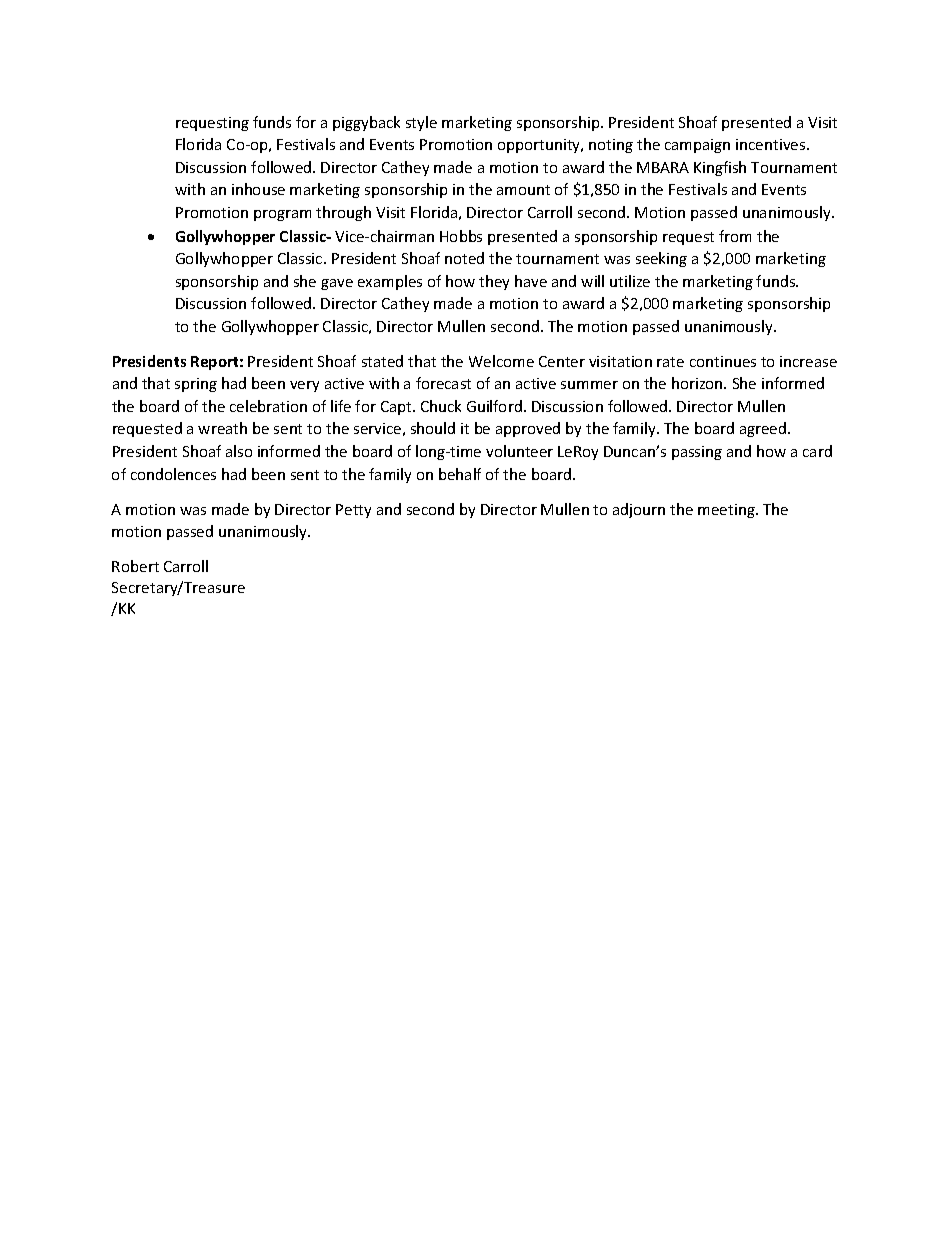 This document has height=1233, width=952. What do you see at coordinates (772, 144) in the document?
I see `incentives` at bounding box center [772, 144].
